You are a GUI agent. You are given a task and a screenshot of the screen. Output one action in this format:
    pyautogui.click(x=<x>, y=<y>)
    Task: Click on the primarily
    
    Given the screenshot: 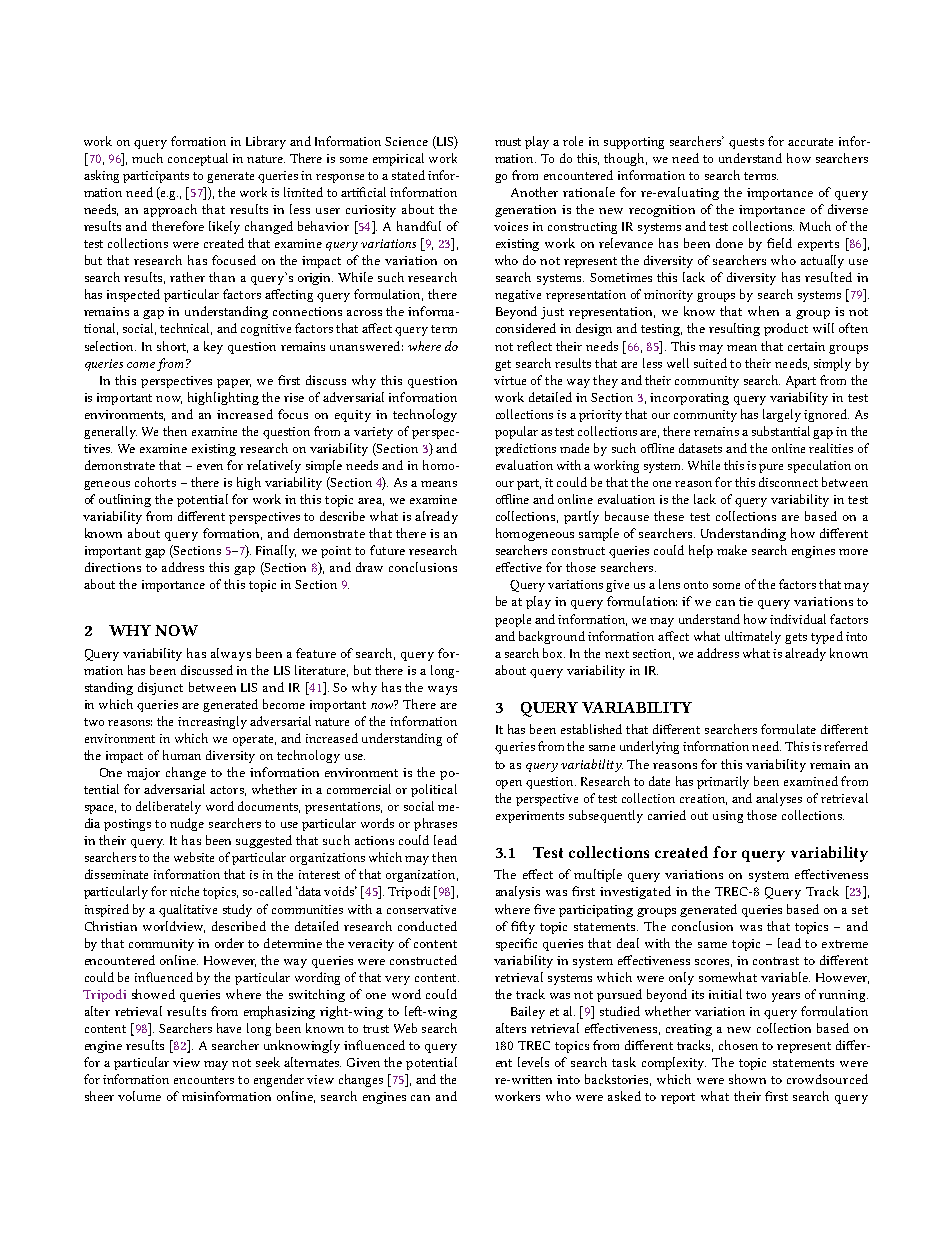 What is the action you would take?
    pyautogui.click(x=723, y=782)
